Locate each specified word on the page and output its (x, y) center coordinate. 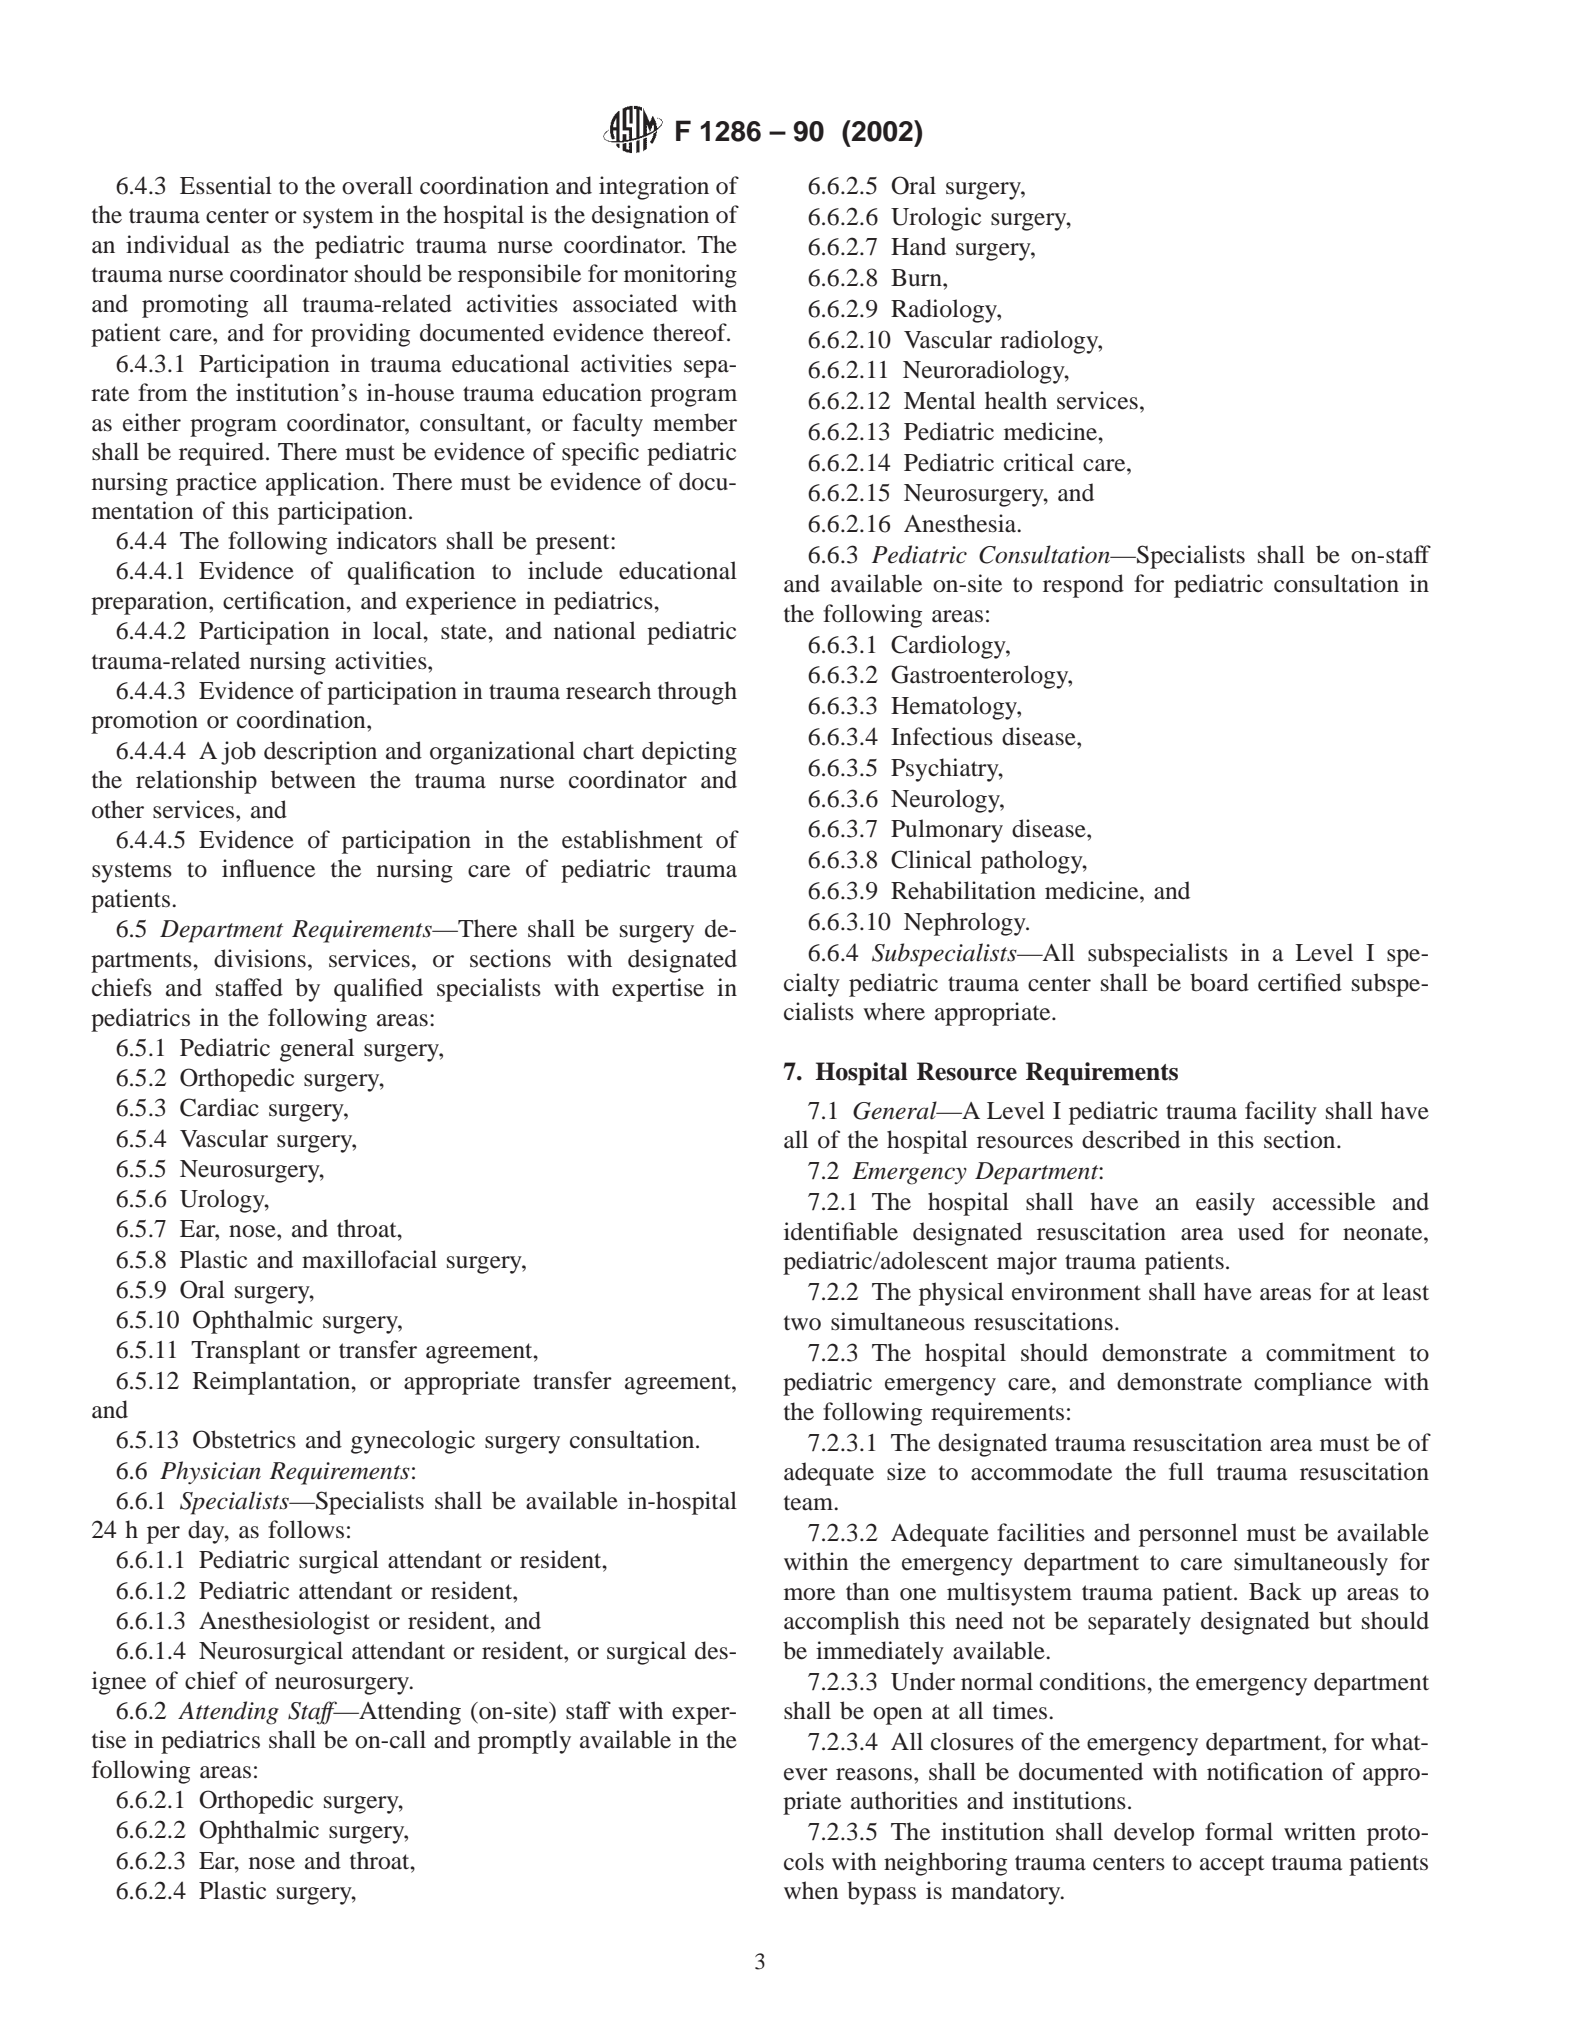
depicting (689, 753)
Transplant (245, 1352)
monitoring (680, 276)
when (811, 1890)
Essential (226, 185)
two (802, 1323)
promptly (524, 1742)
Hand (918, 246)
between (313, 779)
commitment (1331, 1352)
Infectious (942, 736)
